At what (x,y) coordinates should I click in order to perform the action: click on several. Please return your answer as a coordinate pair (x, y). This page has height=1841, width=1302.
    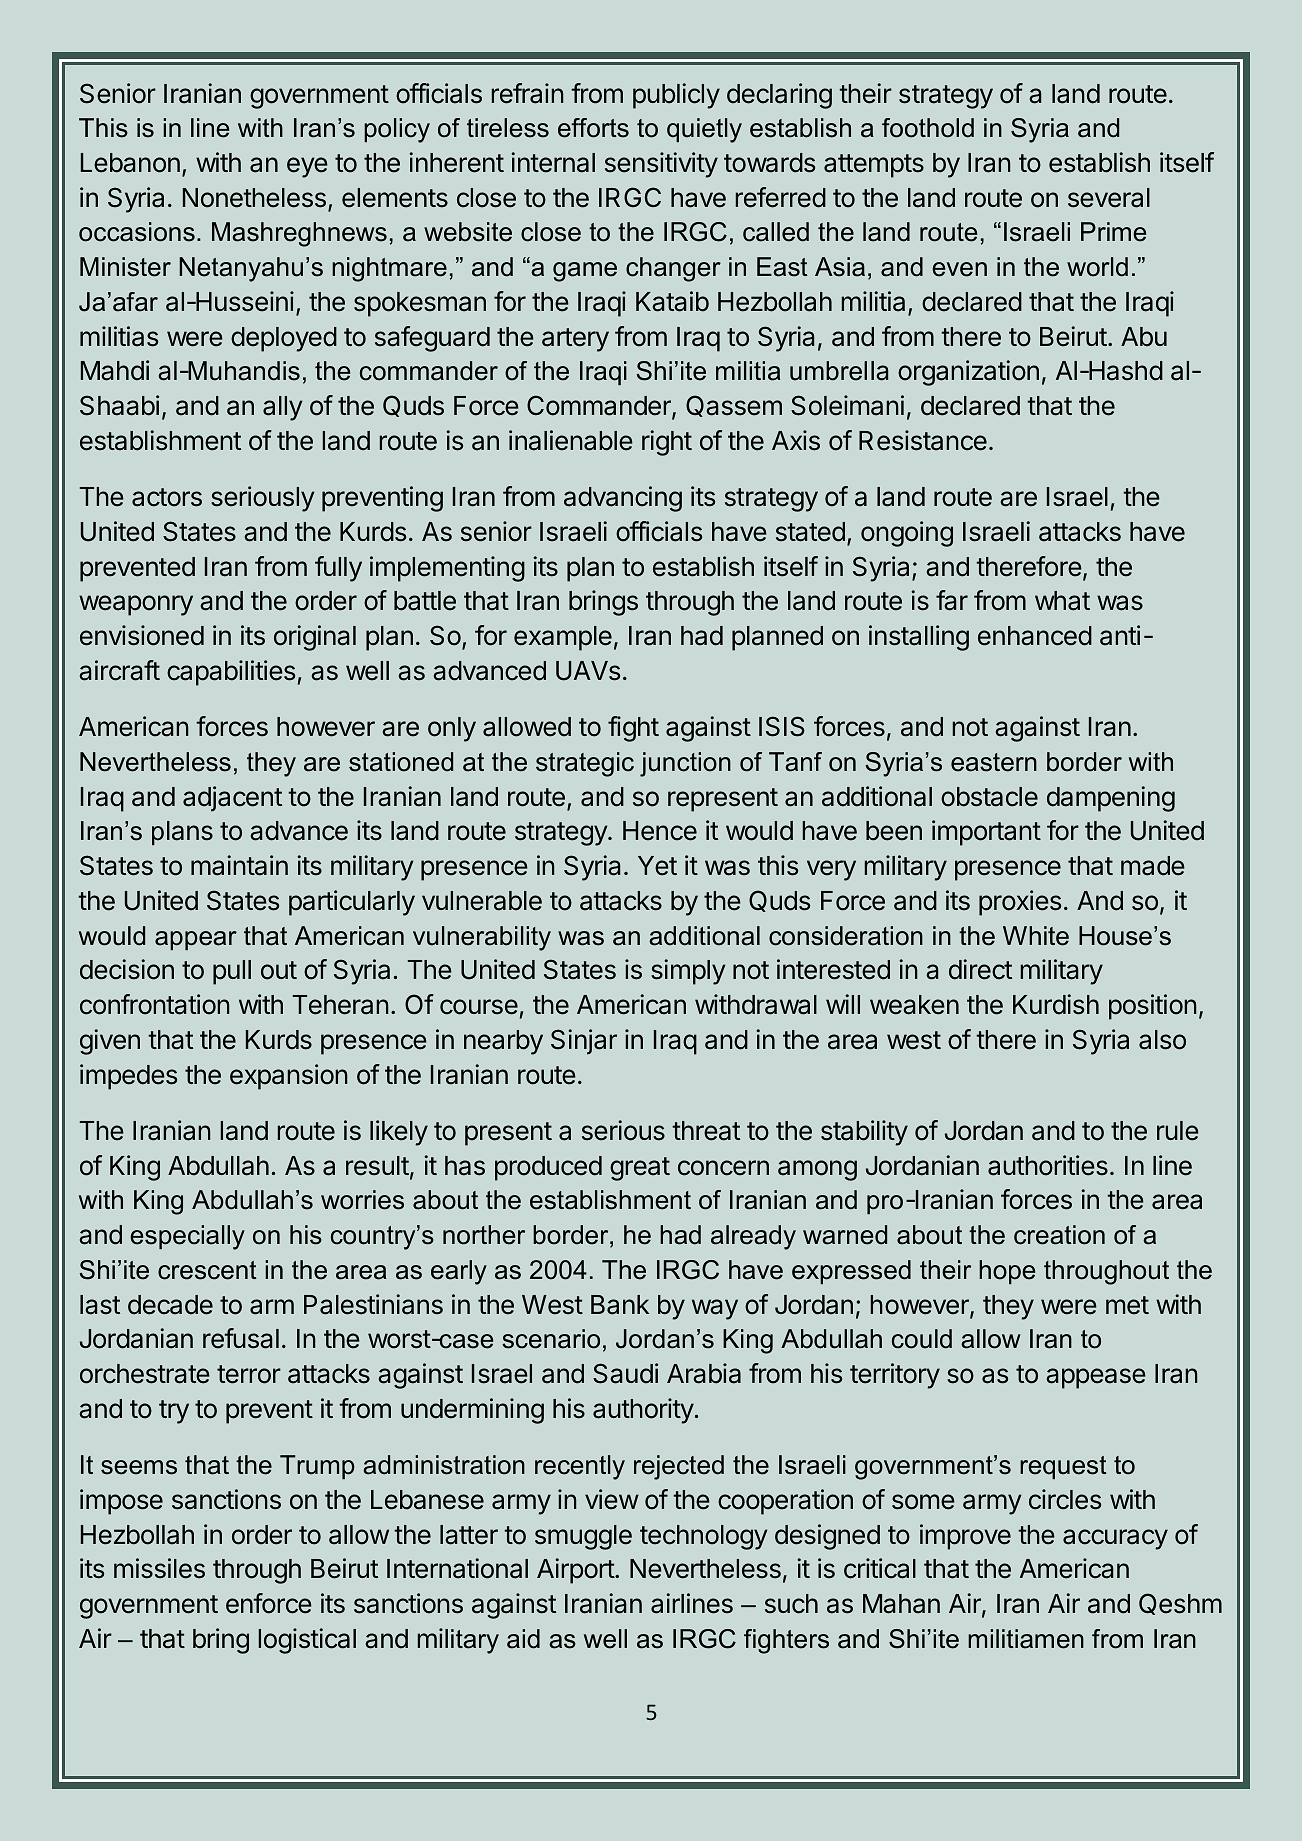
    Looking at the image, I should click on (1109, 198).
